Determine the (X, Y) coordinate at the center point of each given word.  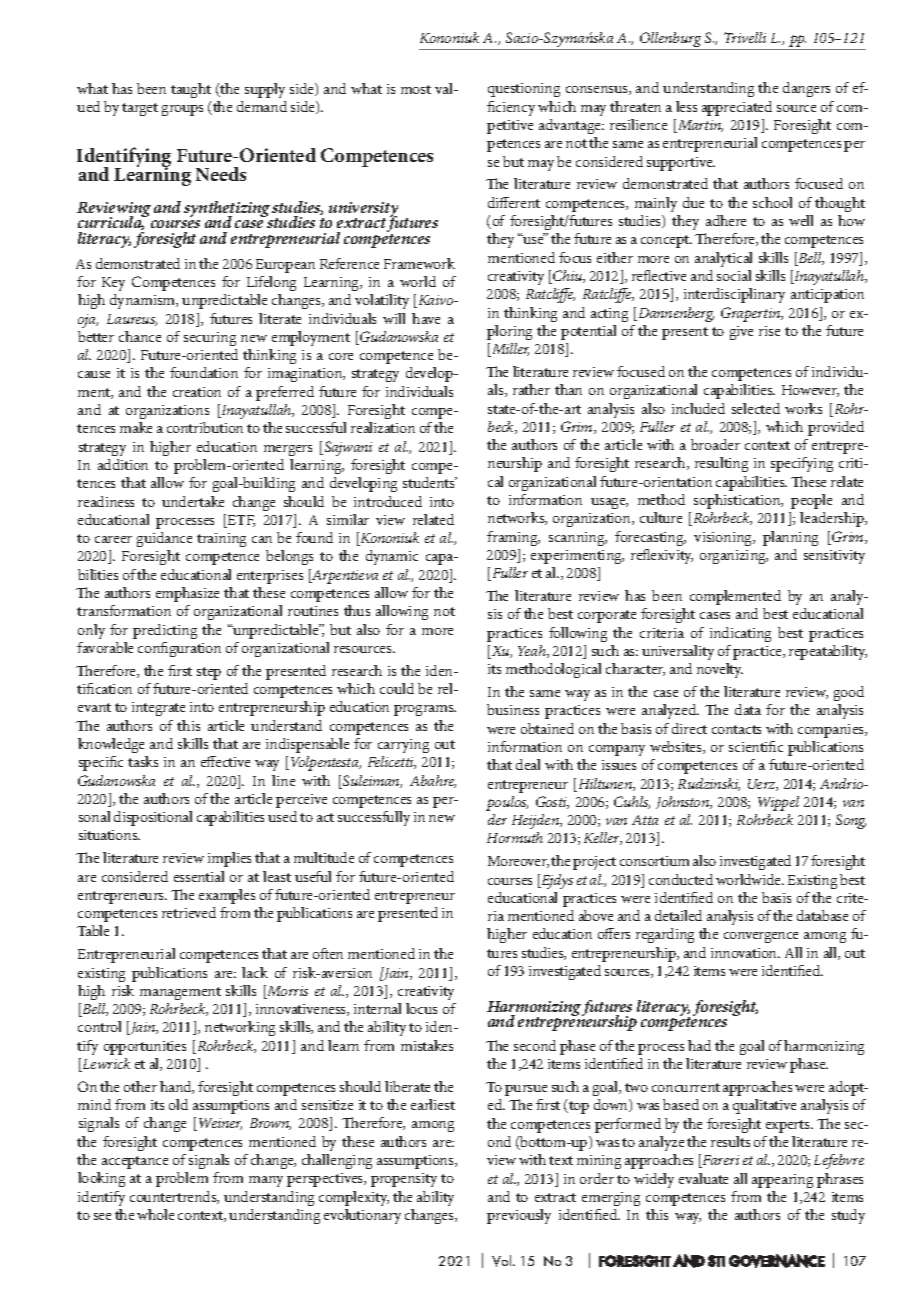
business (513, 709)
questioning (524, 90)
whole (155, 1214)
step (209, 673)
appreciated (737, 108)
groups (182, 110)
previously (519, 1216)
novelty (720, 670)
